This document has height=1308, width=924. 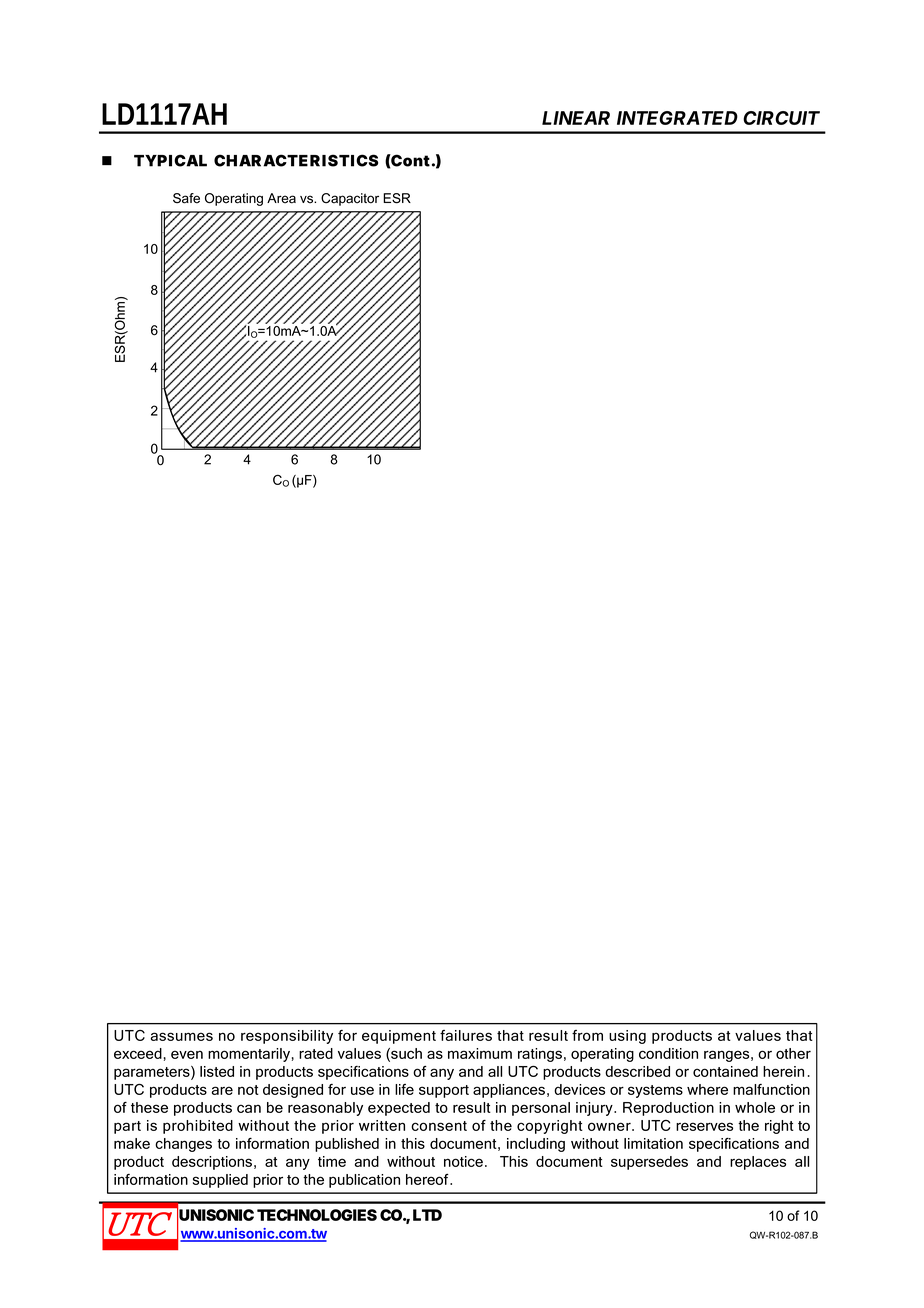 I want to click on CHARACTERISTICS, so click(x=296, y=160).
